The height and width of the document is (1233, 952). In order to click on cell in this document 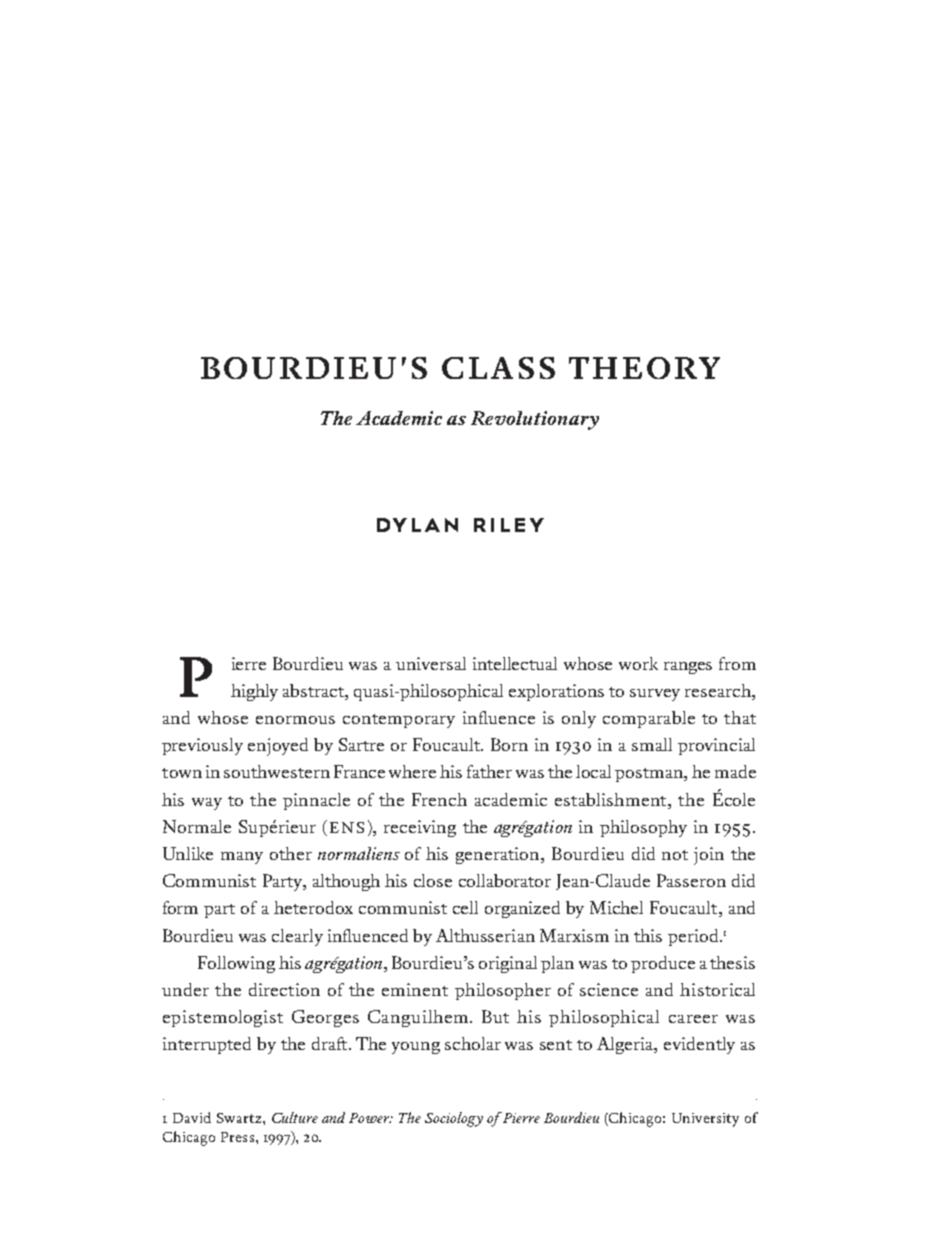, I will do `click(465, 907)`.
